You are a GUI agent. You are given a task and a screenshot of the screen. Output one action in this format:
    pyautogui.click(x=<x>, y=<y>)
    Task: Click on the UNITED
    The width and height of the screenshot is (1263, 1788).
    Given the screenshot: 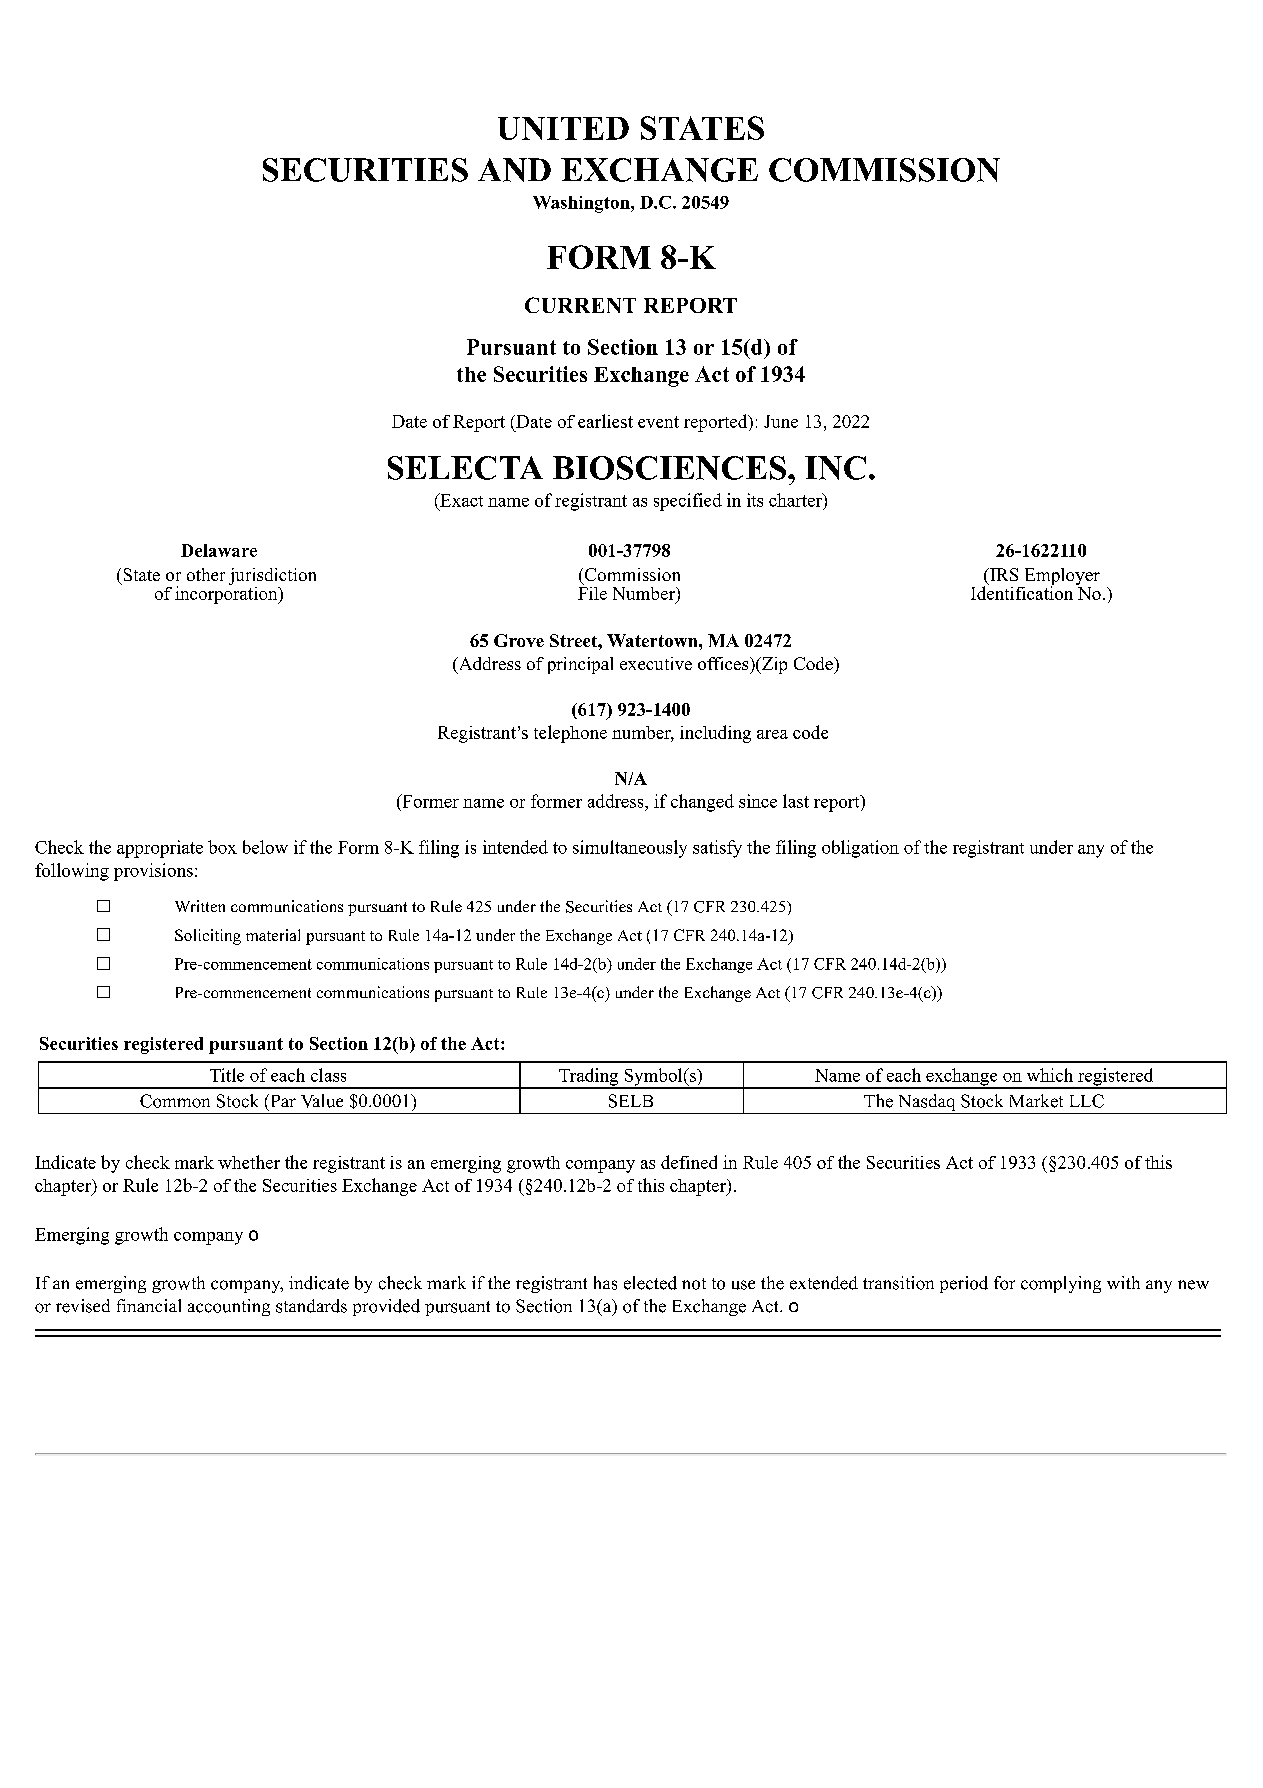 What is the action you would take?
    pyautogui.click(x=563, y=128)
